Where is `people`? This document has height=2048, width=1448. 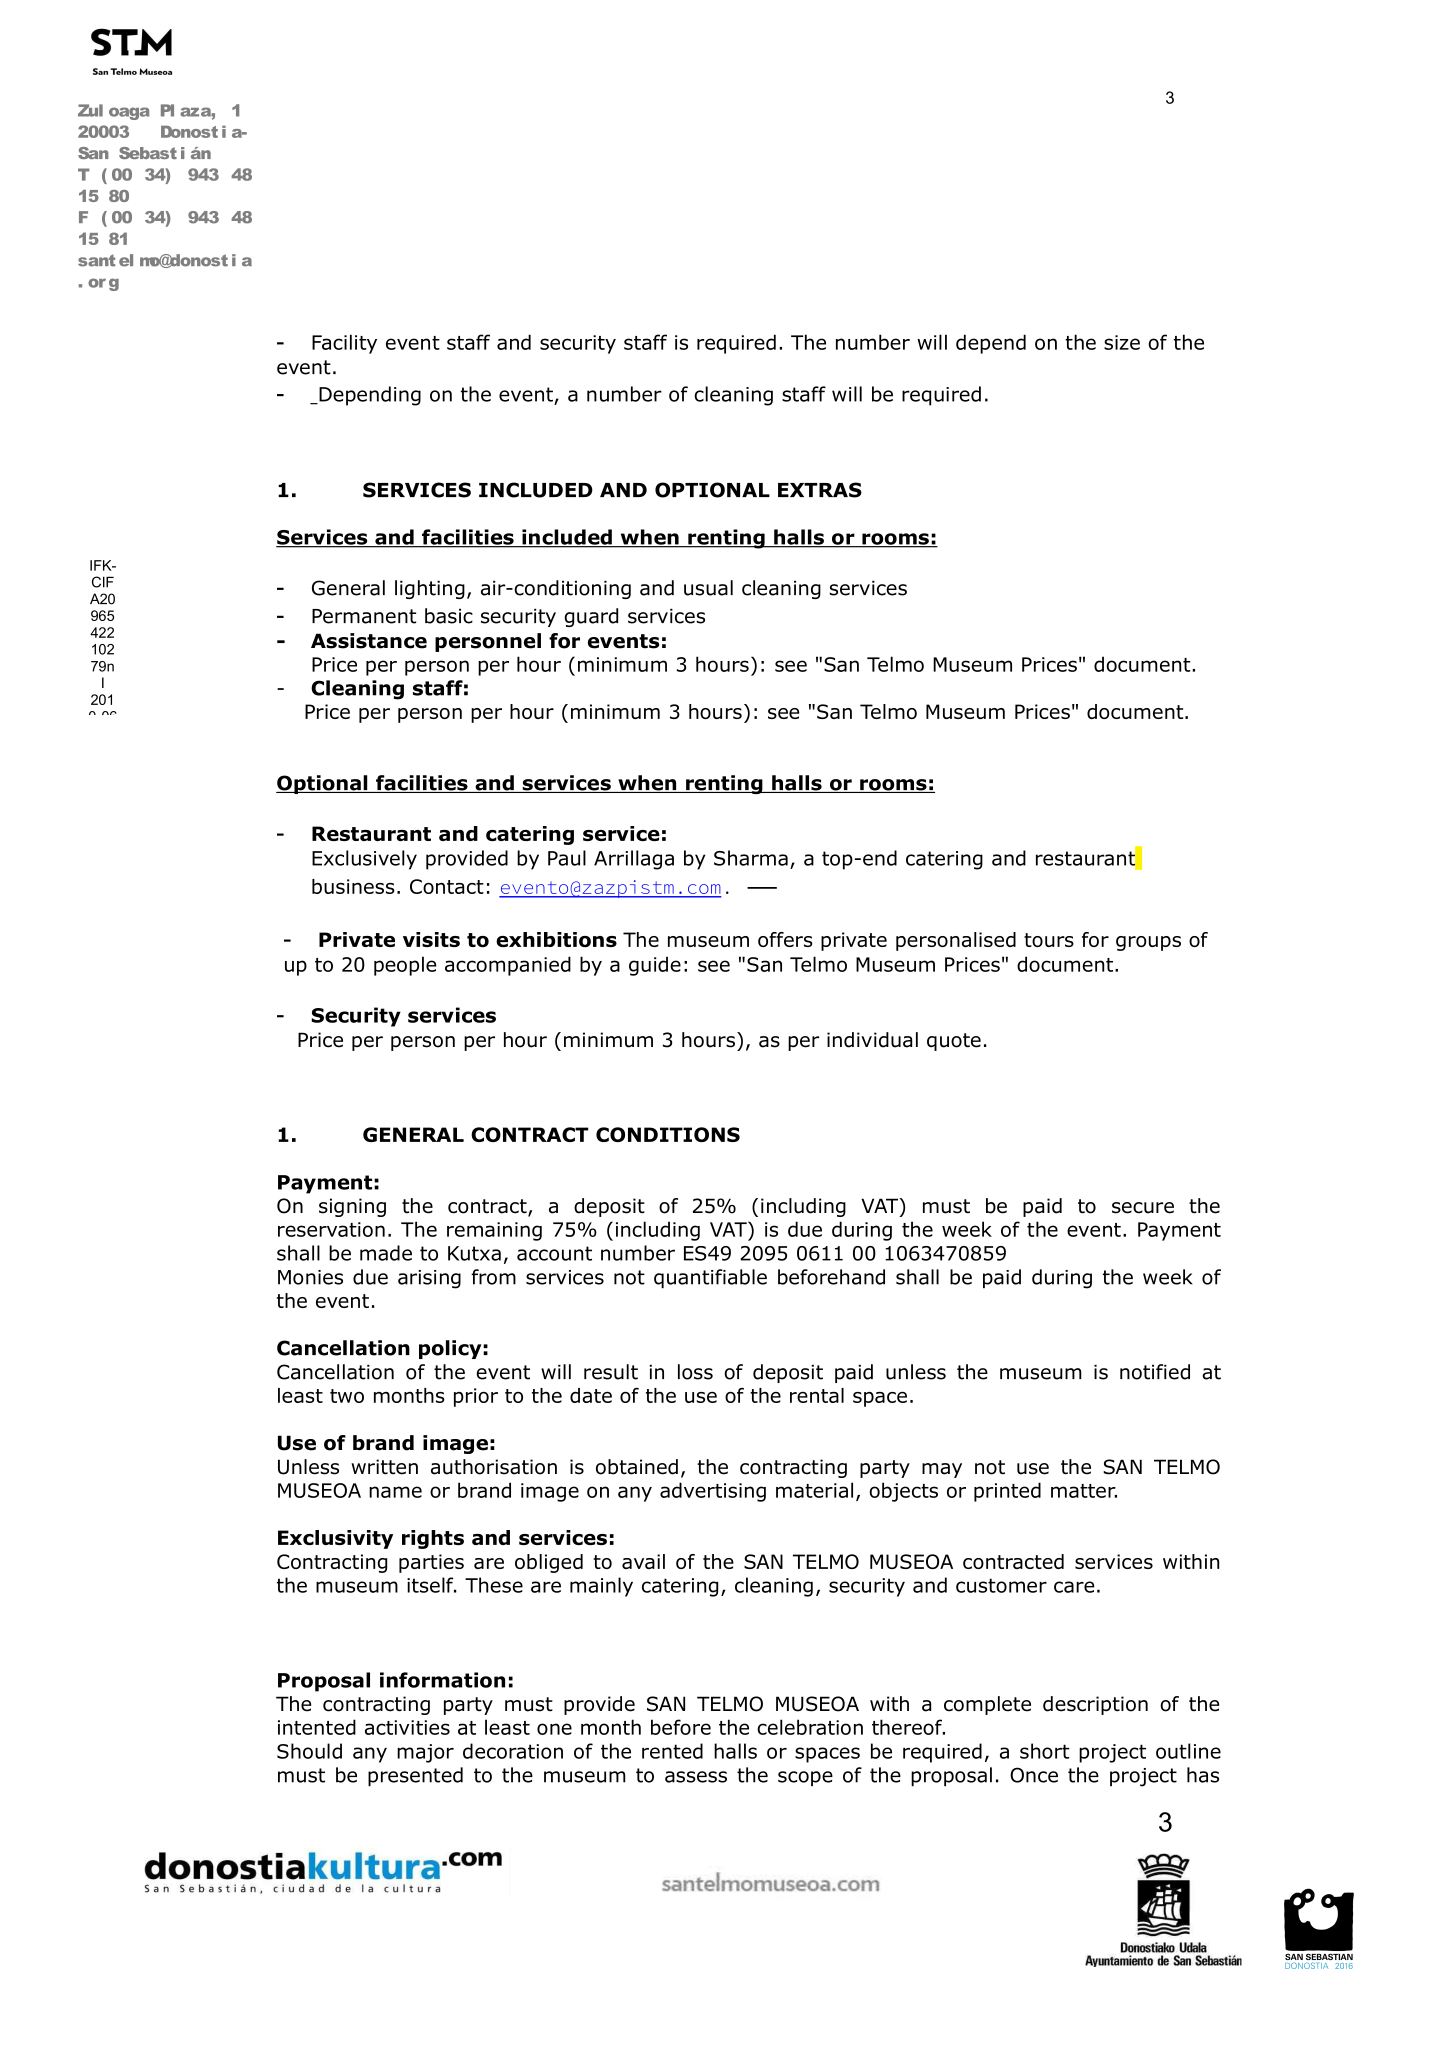 people is located at coordinates (405, 966).
